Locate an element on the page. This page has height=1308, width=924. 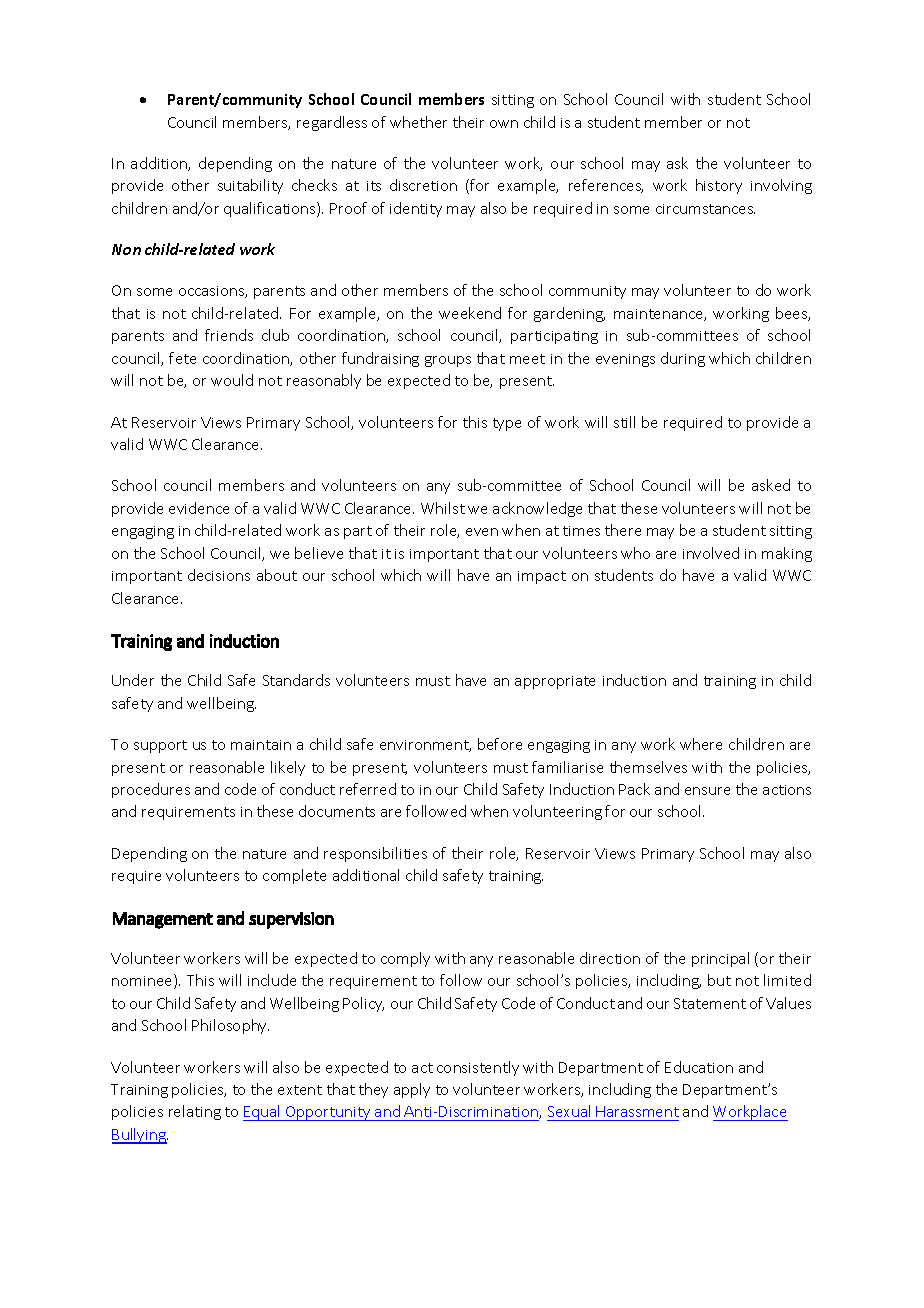
apply is located at coordinates (412, 1090).
